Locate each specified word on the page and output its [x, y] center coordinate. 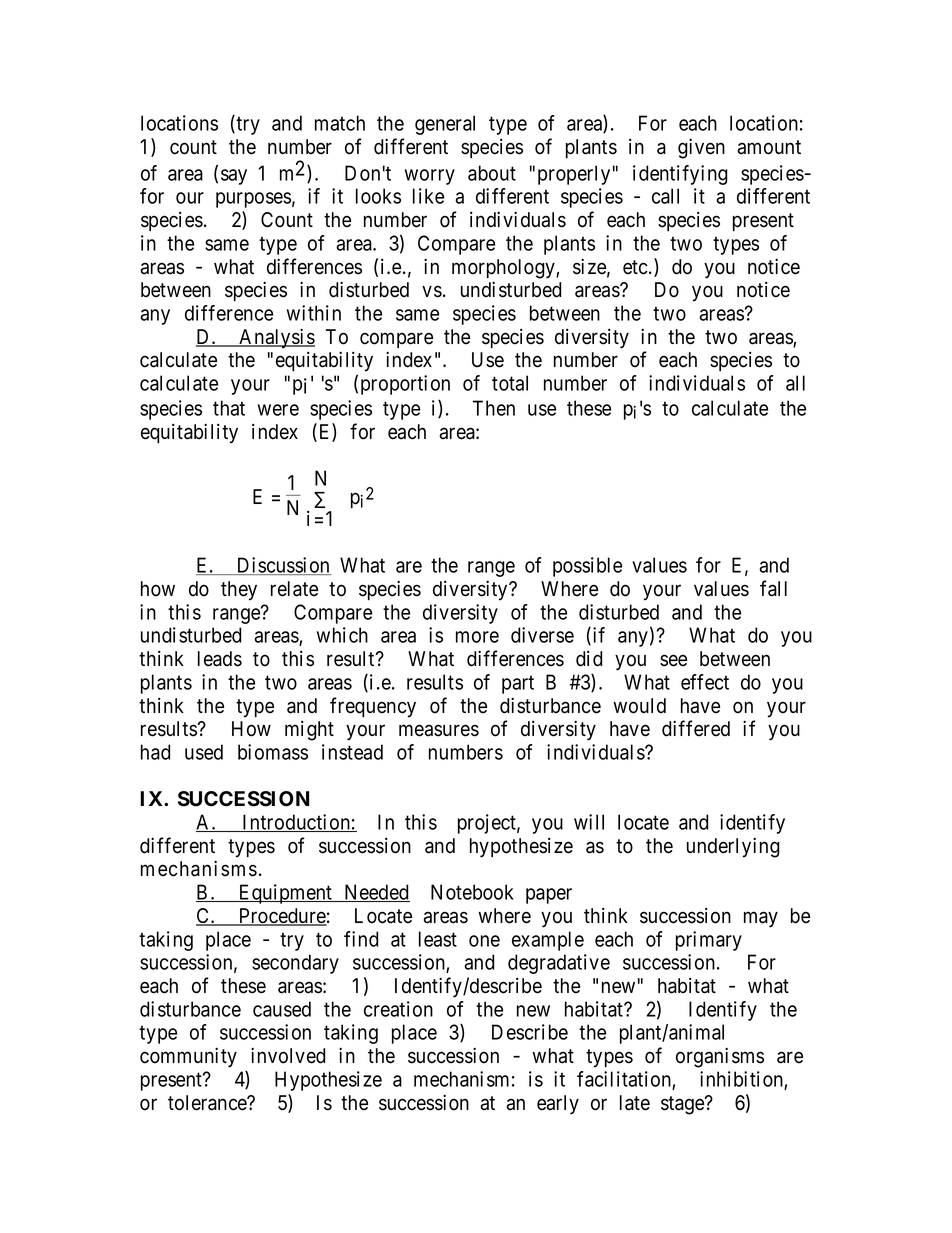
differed [696, 728]
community [188, 1057]
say [234, 177]
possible [587, 567]
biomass [273, 752]
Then [494, 408]
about [492, 173]
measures [439, 731]
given [701, 148]
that [229, 408]
